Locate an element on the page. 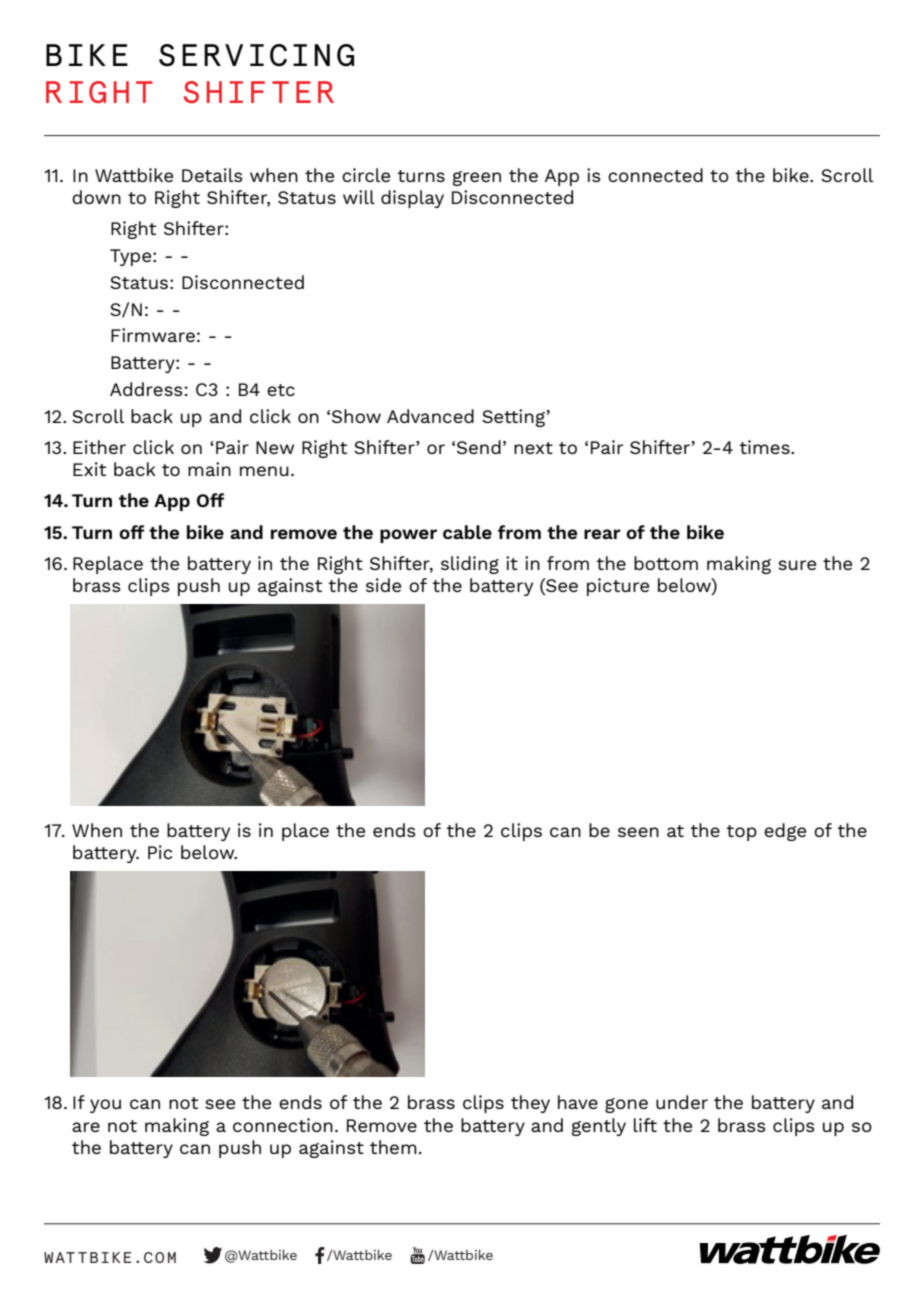  cable is located at coordinates (467, 532).
